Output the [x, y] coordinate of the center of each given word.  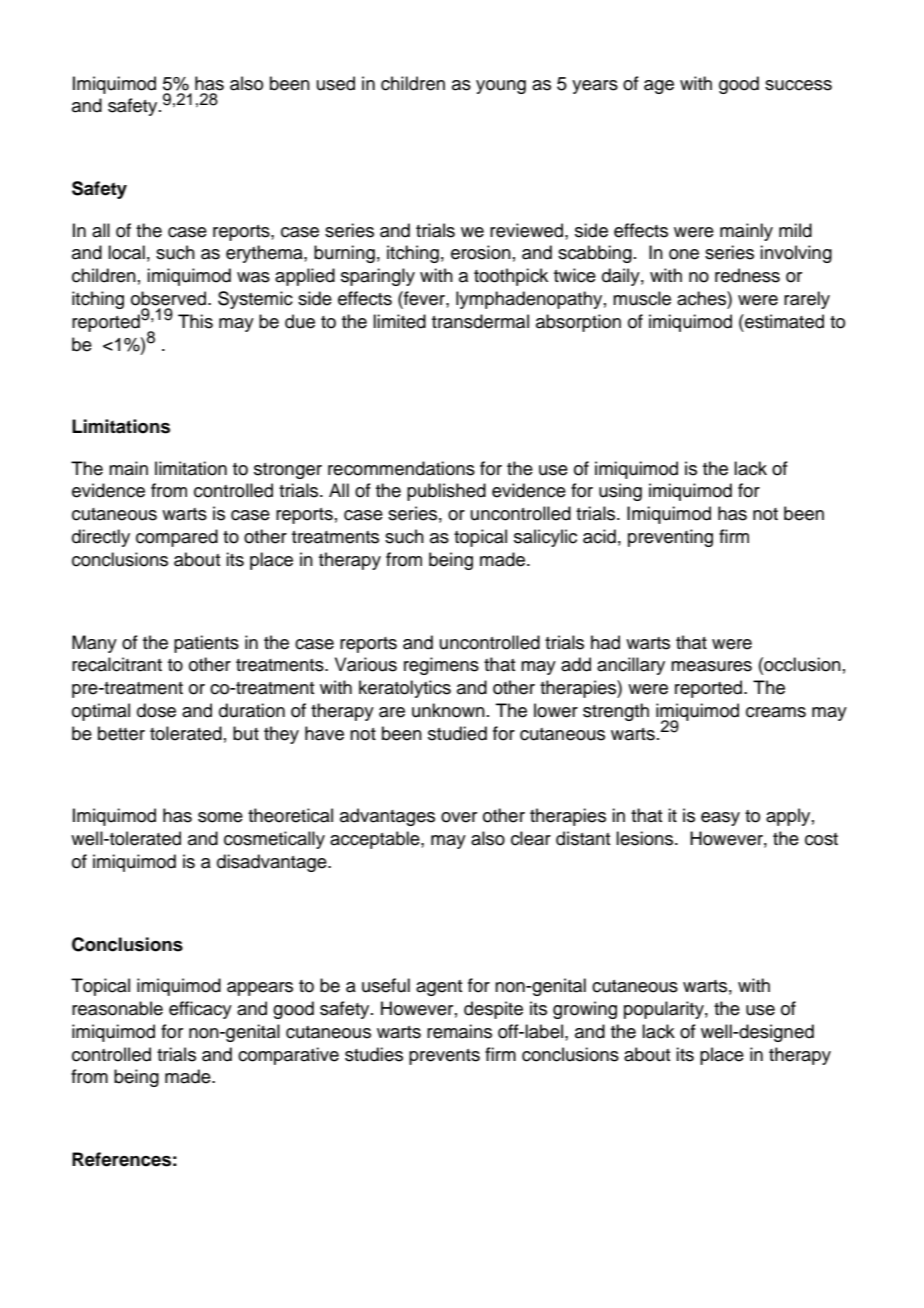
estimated [783, 321]
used [336, 83]
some [220, 817]
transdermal [480, 321]
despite [493, 1010]
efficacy [200, 1010]
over [459, 817]
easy [720, 819]
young [501, 87]
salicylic [545, 538]
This [195, 321]
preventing [670, 538]
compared [177, 538]
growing [585, 1010]
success [798, 85]
